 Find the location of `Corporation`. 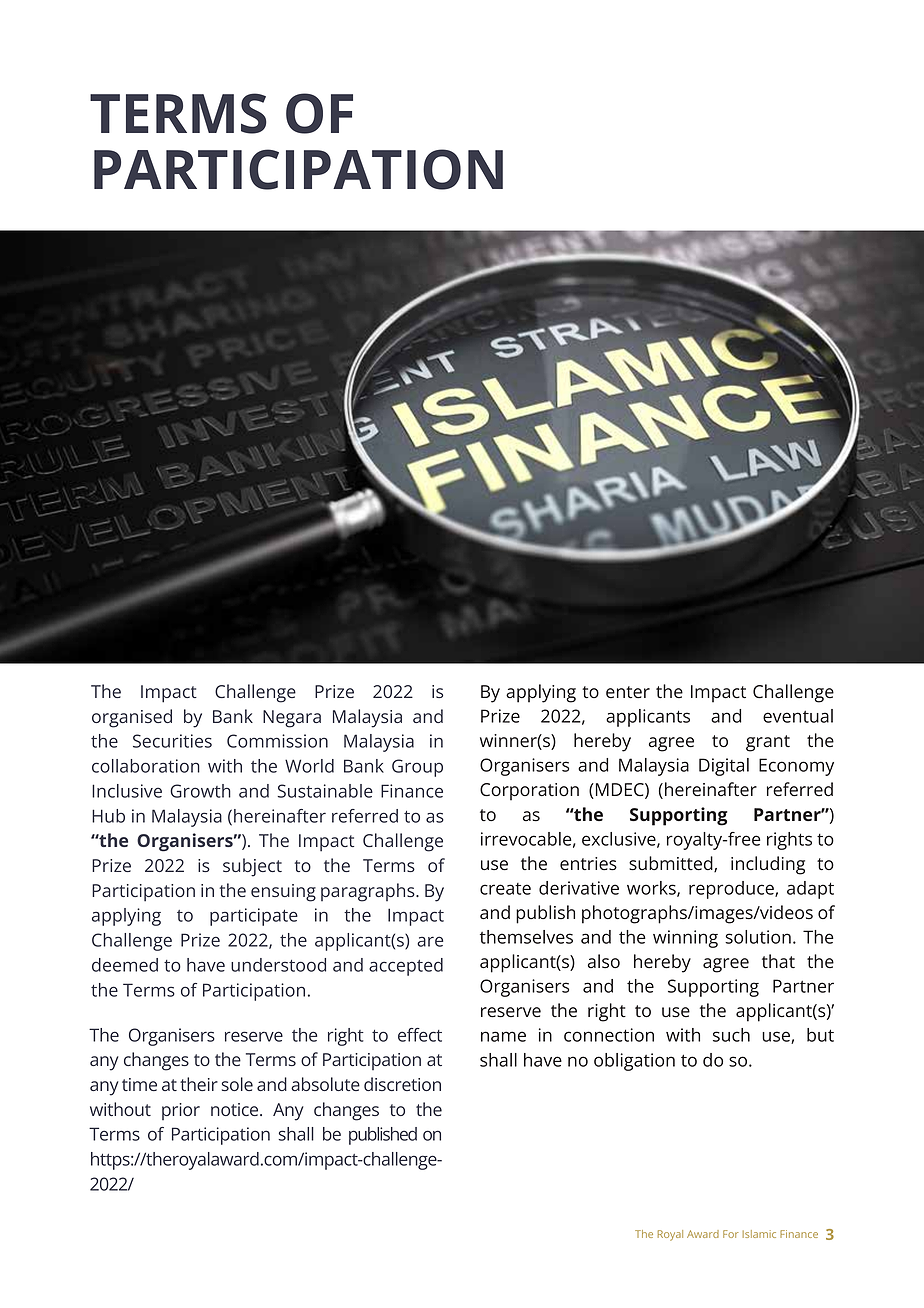

Corporation is located at coordinates (529, 792).
